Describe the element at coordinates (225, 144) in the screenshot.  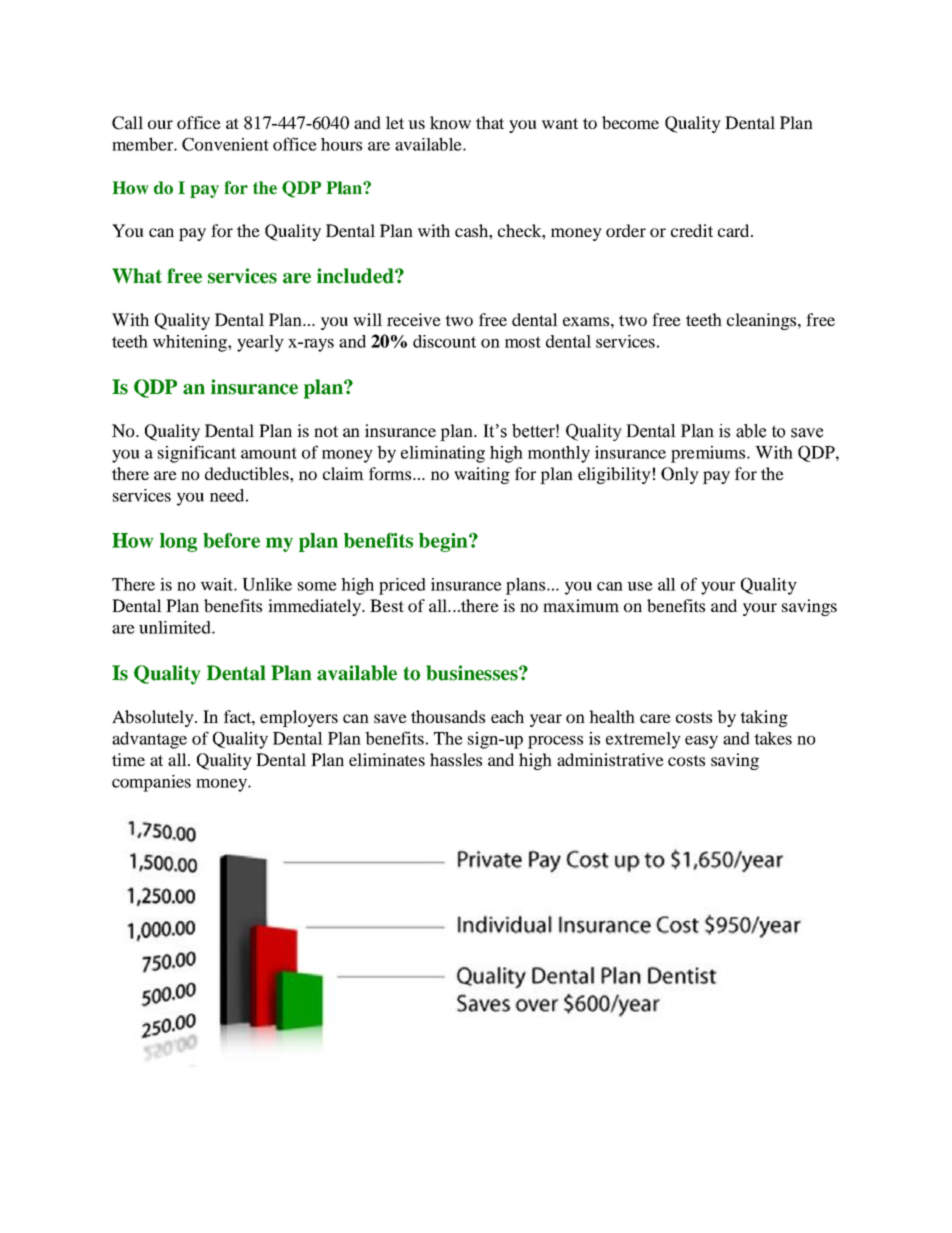
I see `Convenient` at that location.
